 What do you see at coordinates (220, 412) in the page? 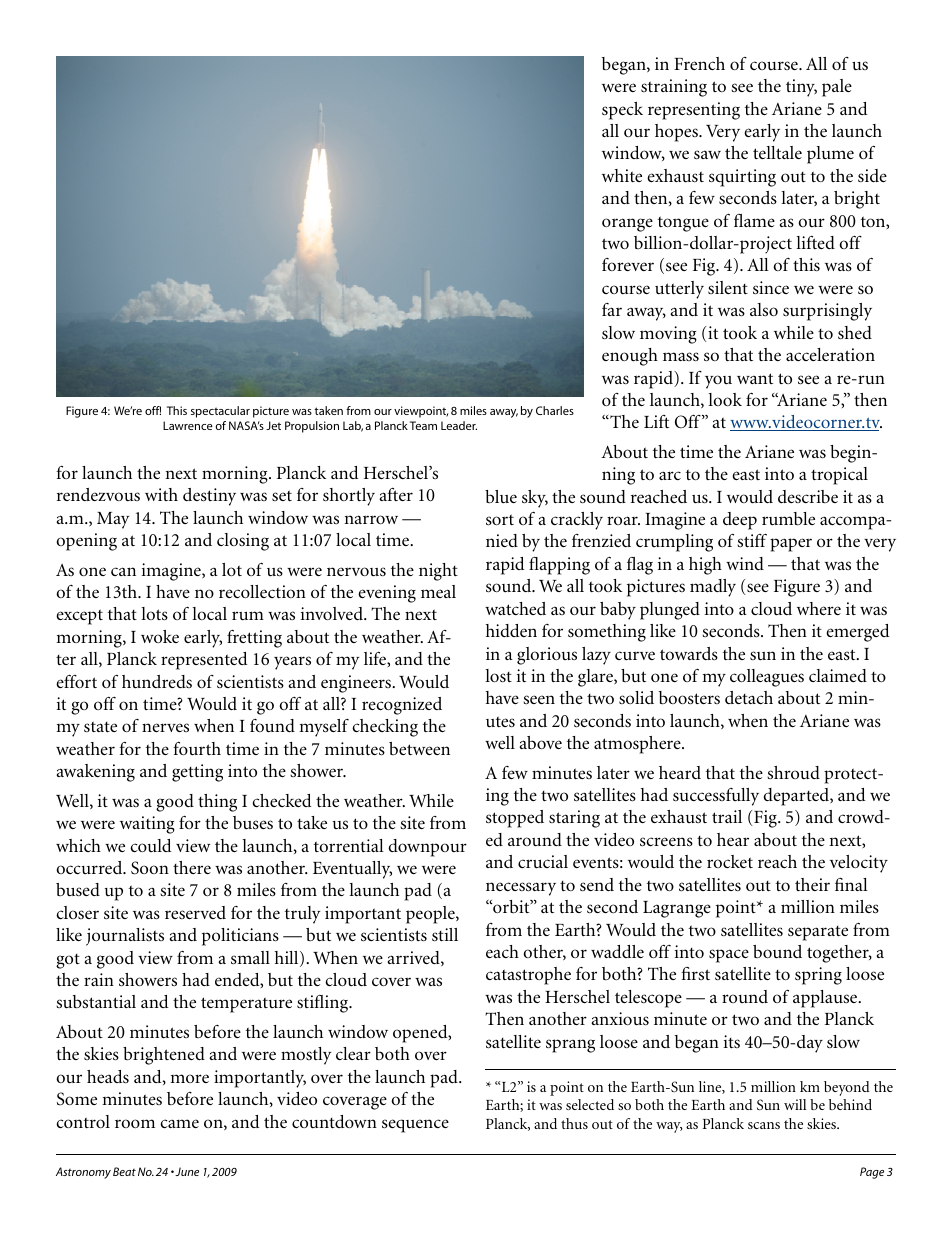
I see `spectacular` at bounding box center [220, 412].
